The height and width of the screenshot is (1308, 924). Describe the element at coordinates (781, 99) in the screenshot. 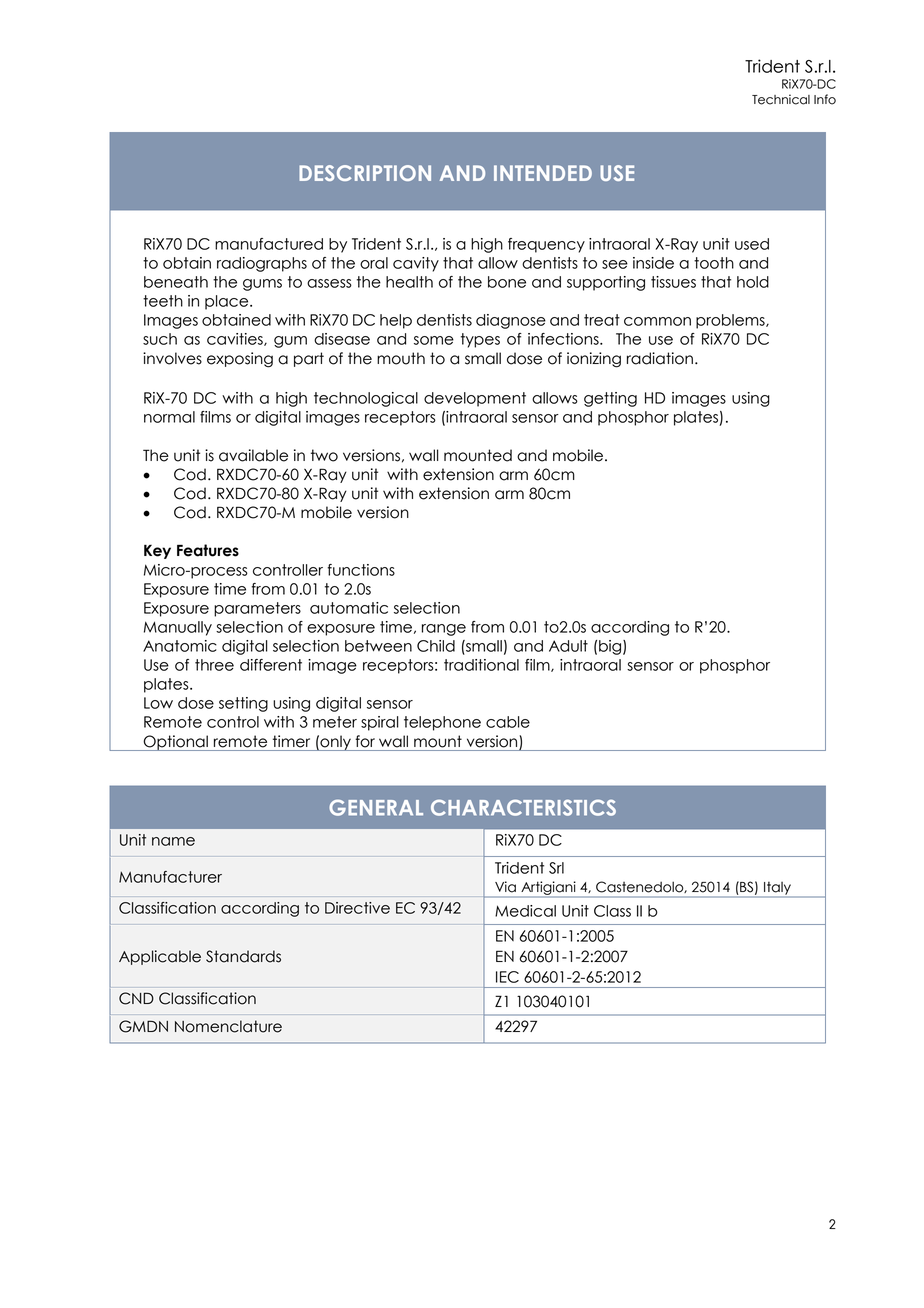

I see `Technical` at that location.
